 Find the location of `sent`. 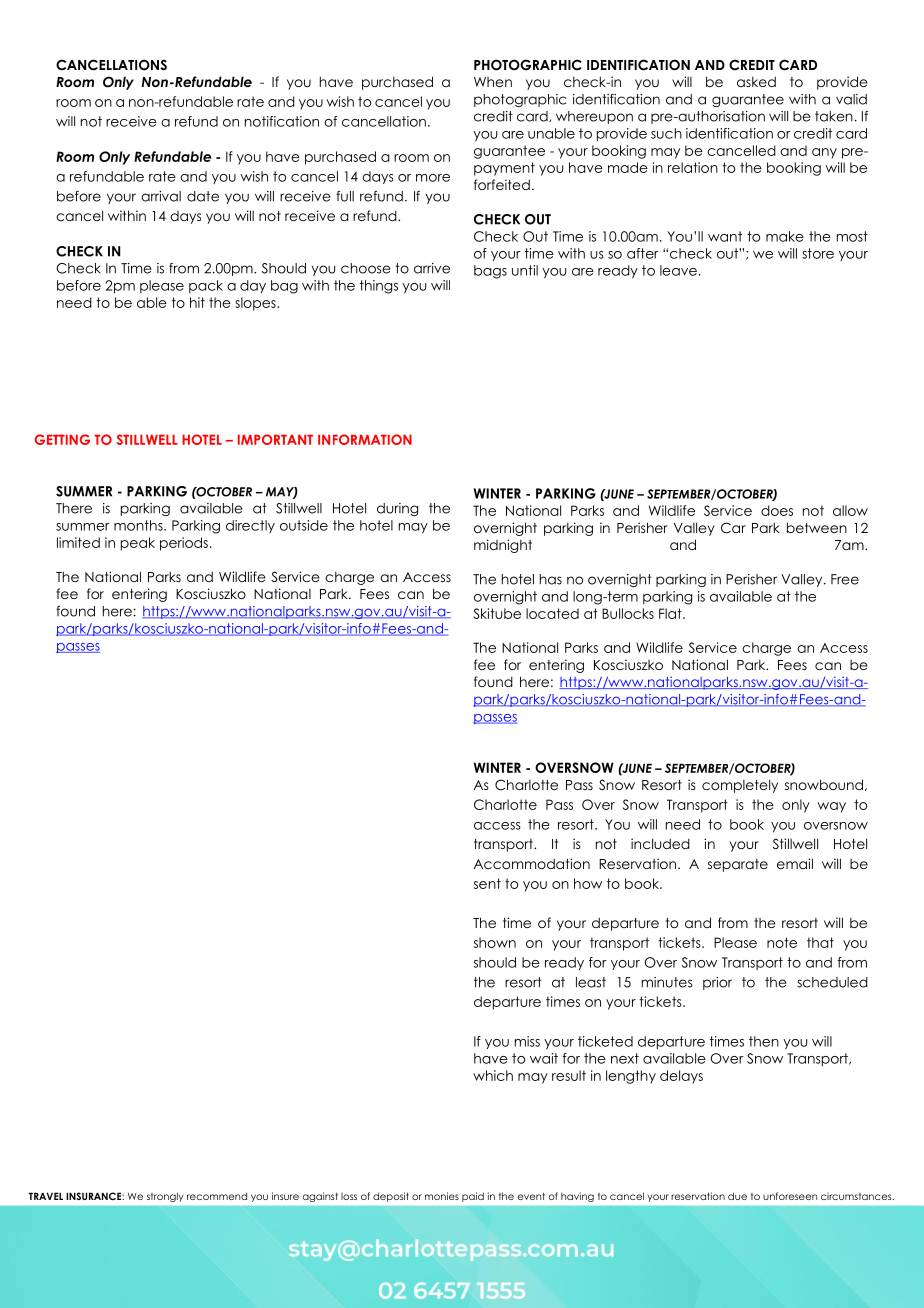

sent is located at coordinates (487, 883).
